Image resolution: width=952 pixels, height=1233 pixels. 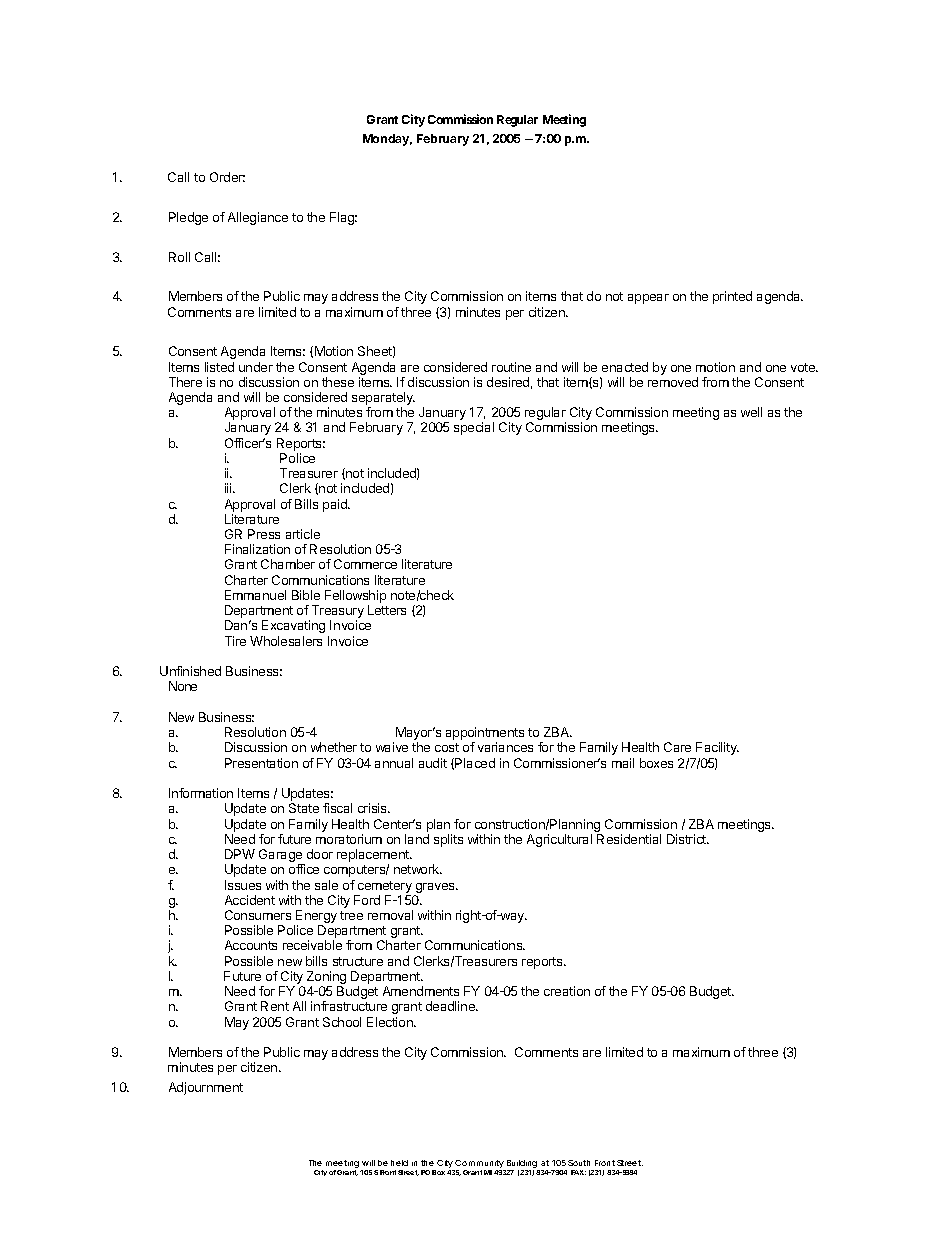 What do you see at coordinates (511, 367) in the document?
I see `routine` at bounding box center [511, 367].
